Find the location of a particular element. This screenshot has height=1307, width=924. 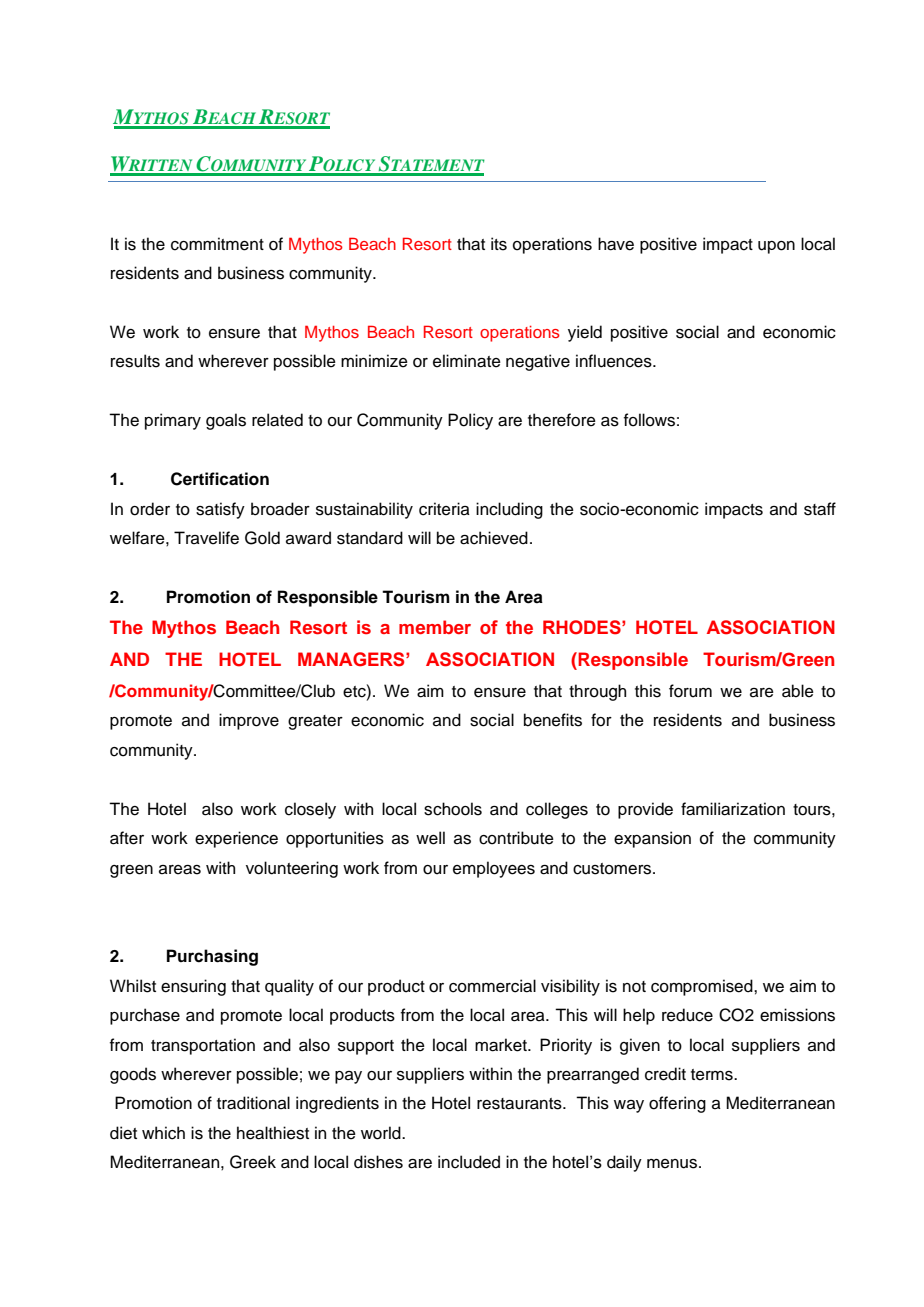

staff is located at coordinates (820, 509).
